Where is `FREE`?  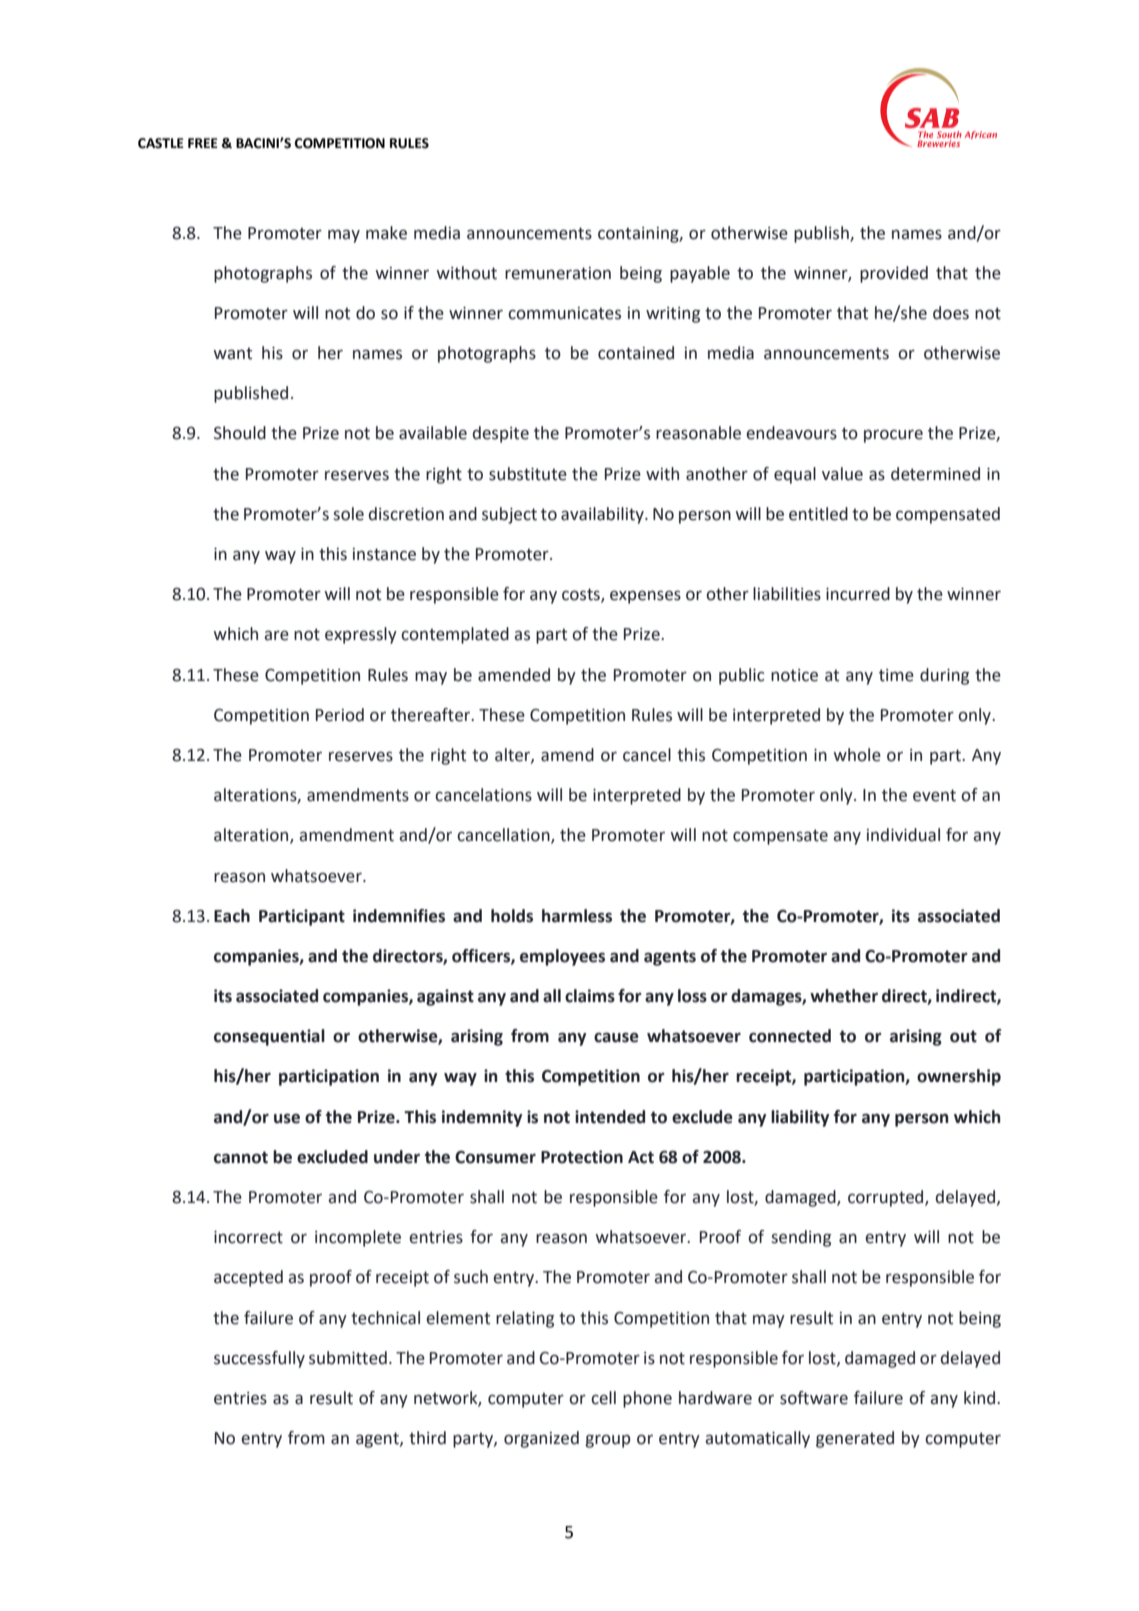 FREE is located at coordinates (203, 143).
